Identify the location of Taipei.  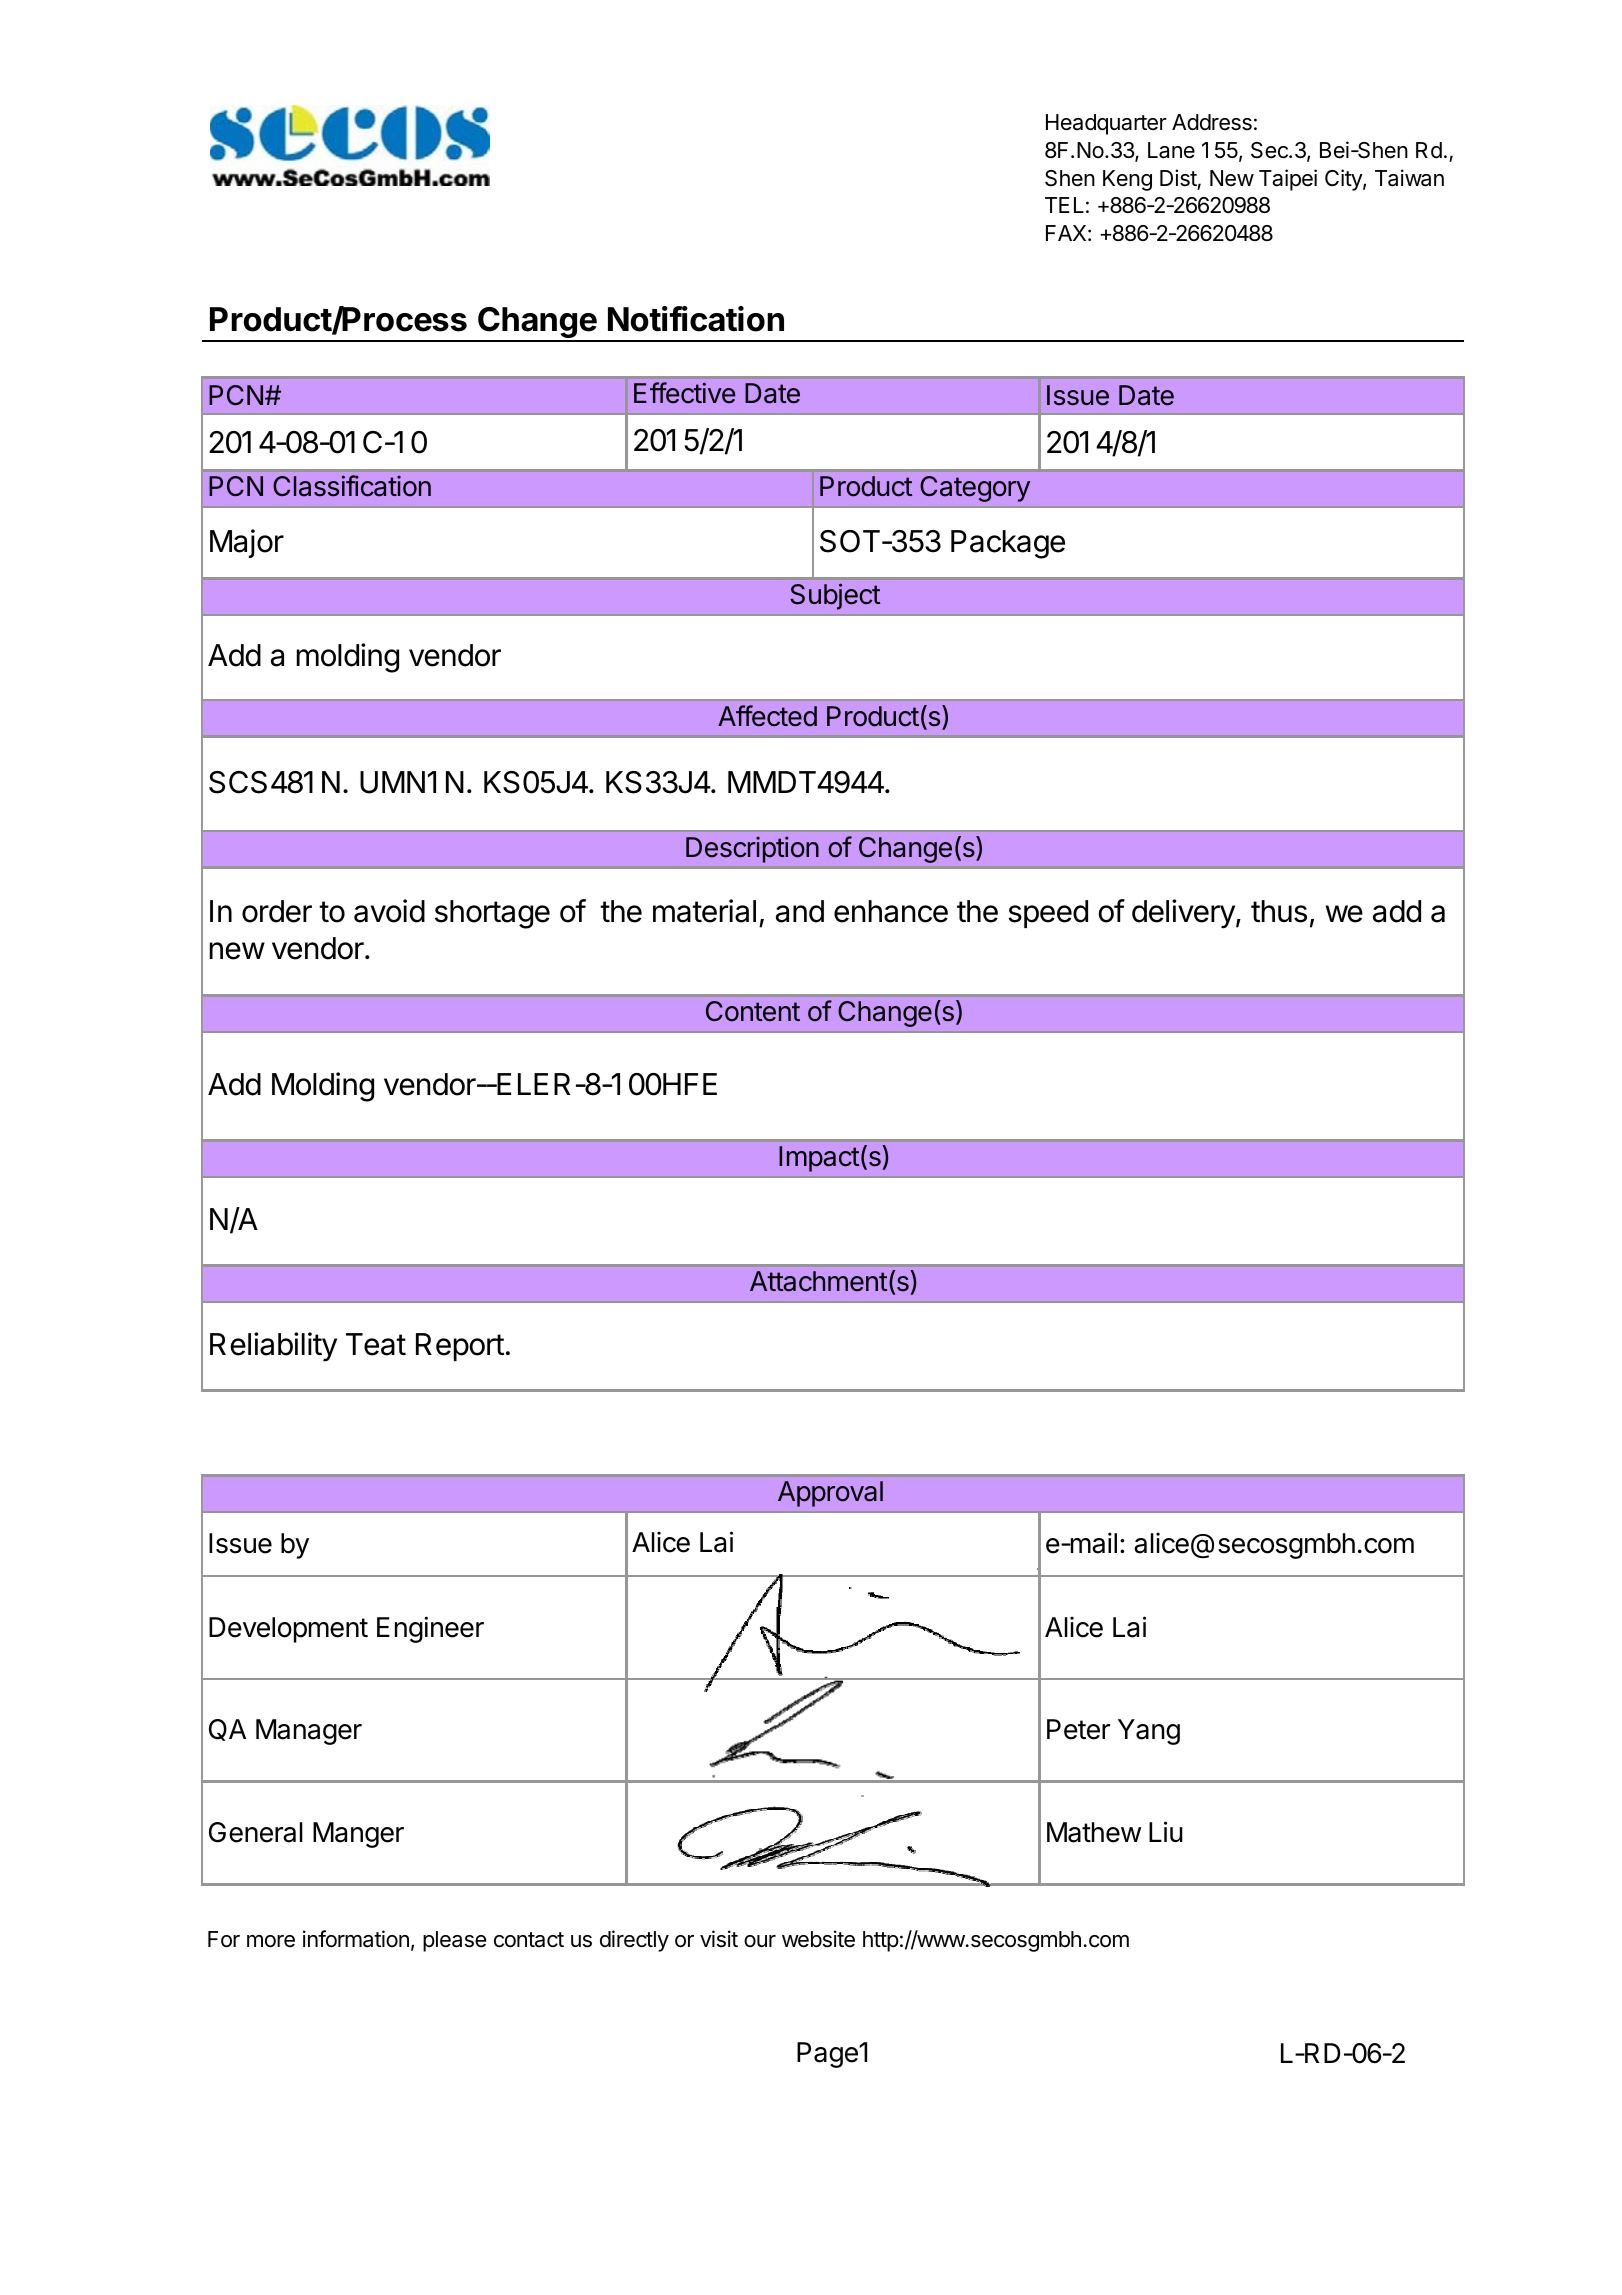
(1288, 180).
